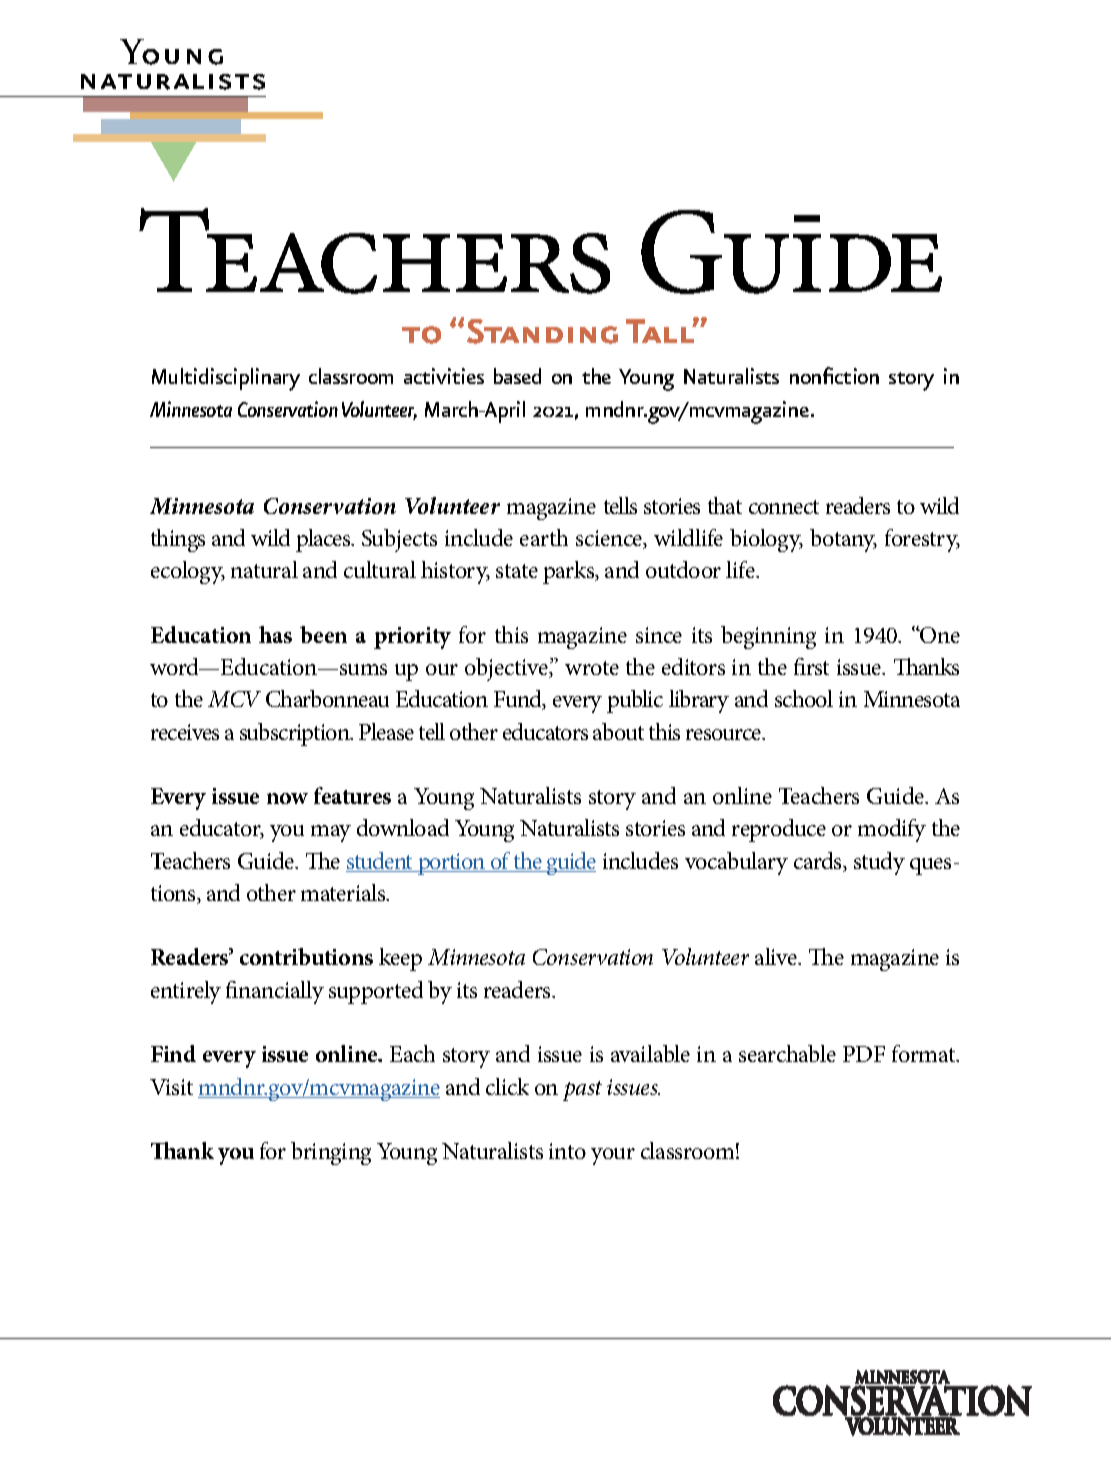  I want to click on subscription, so click(296, 734).
